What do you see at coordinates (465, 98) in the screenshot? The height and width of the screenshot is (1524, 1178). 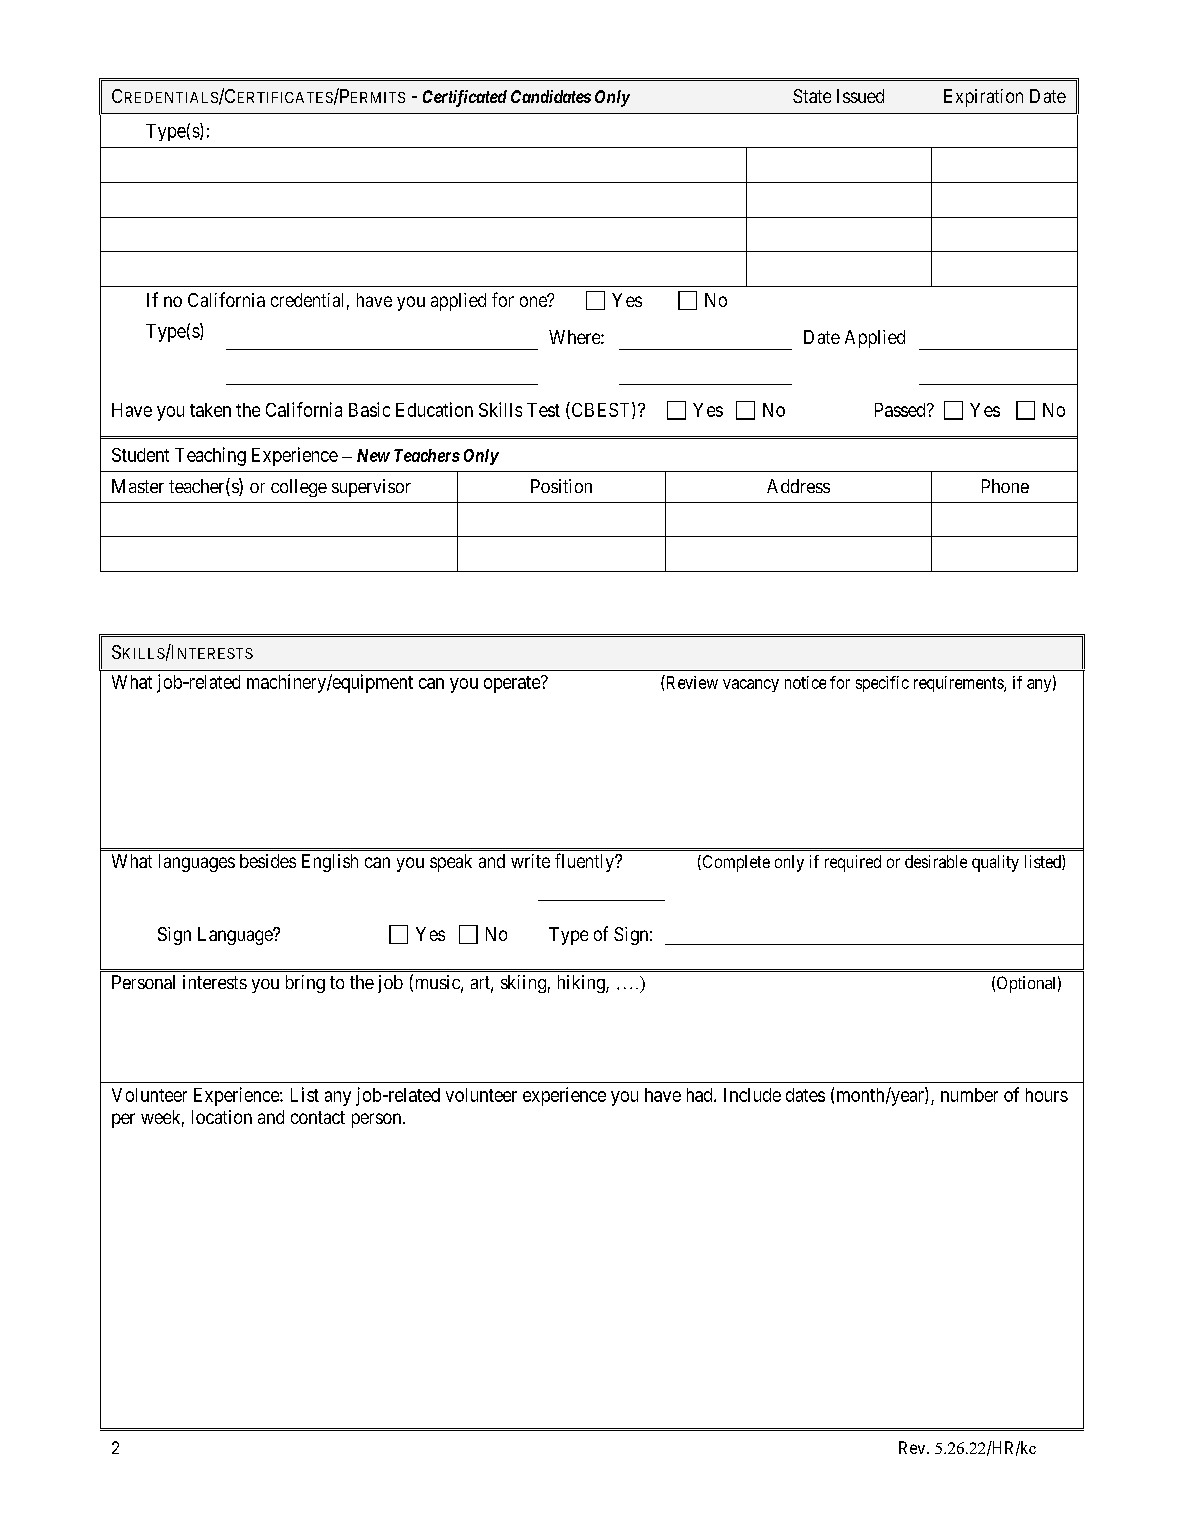 I see `Certificated` at bounding box center [465, 98].
